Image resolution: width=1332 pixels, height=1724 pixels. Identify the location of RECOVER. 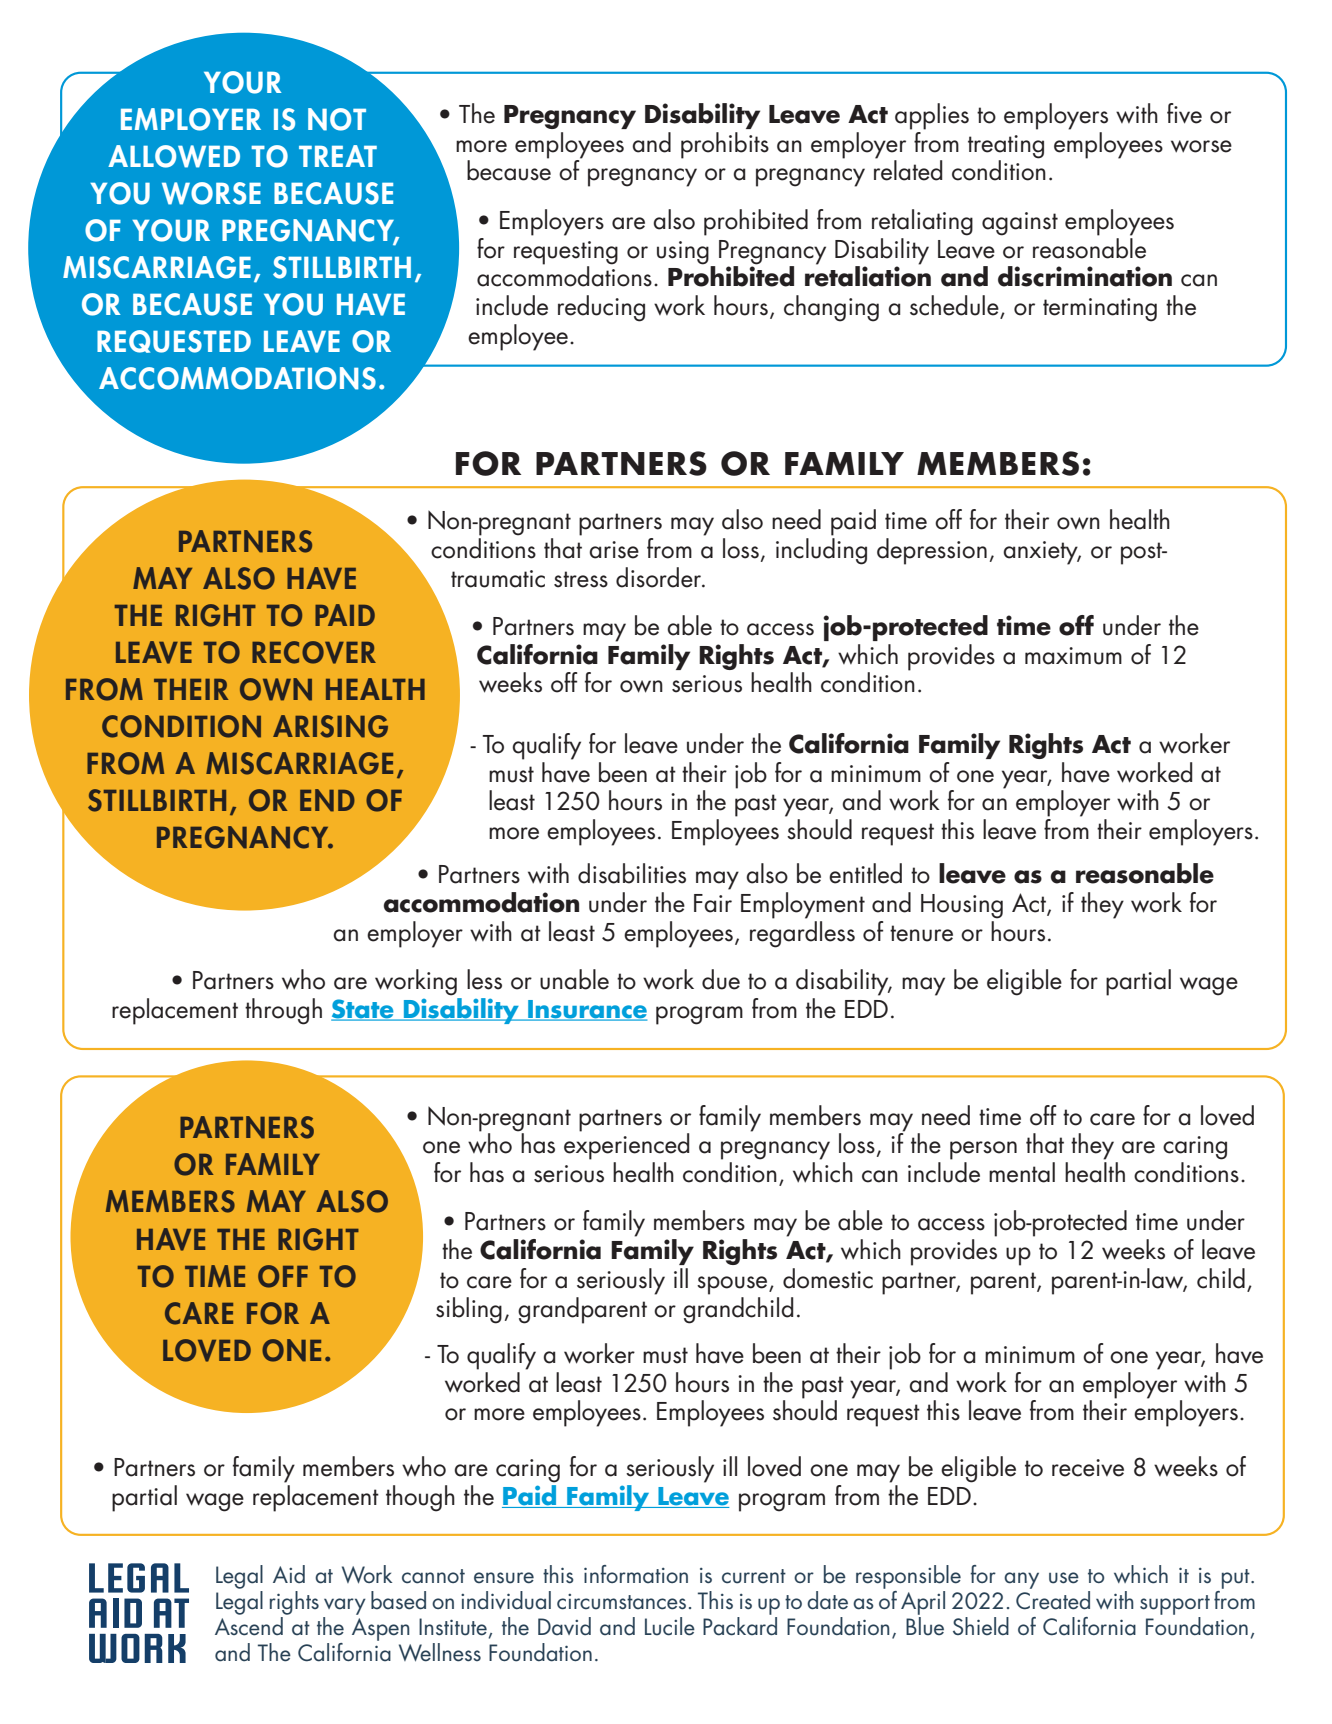
(314, 652).
